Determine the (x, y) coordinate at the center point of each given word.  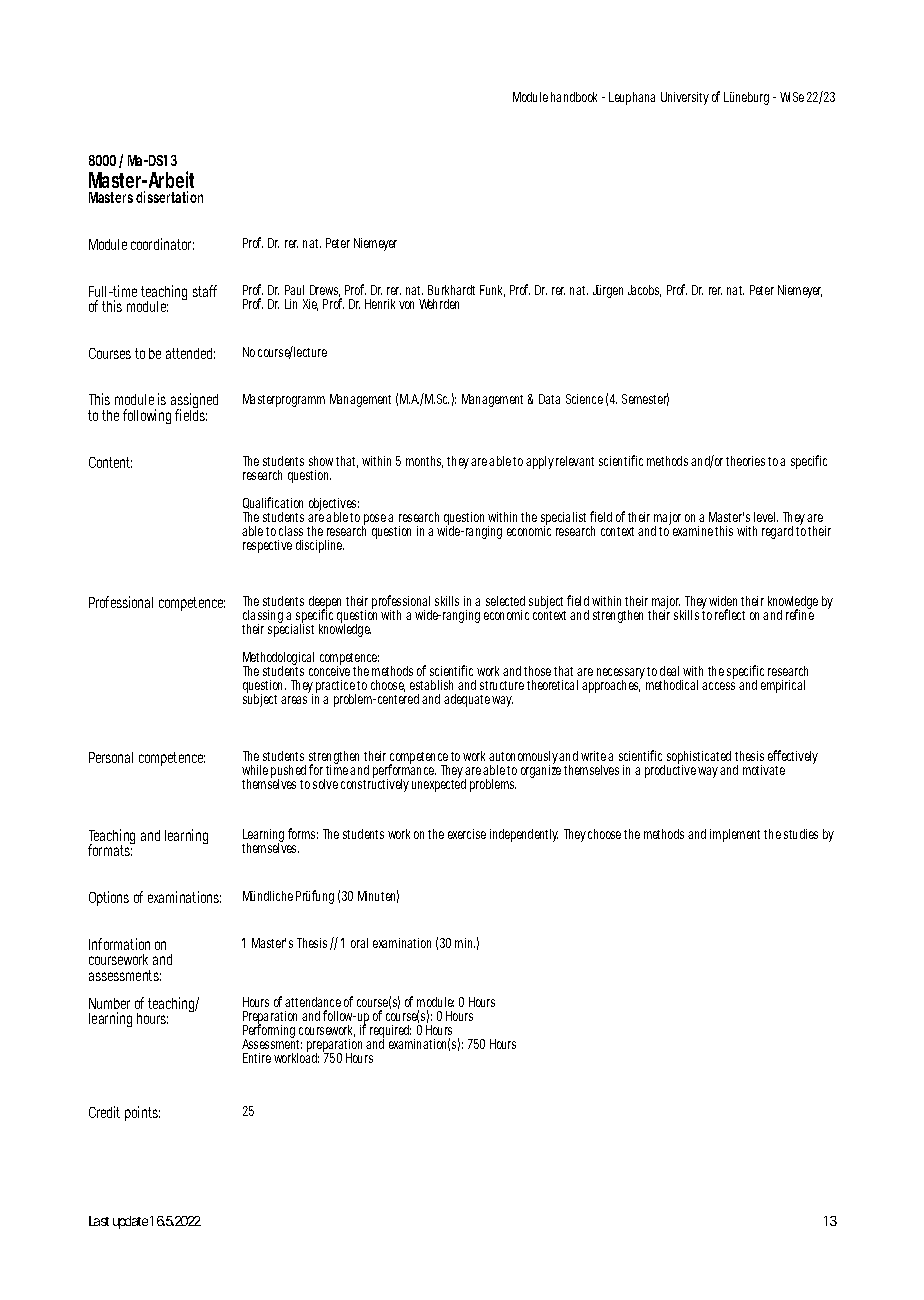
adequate (468, 700)
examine (694, 531)
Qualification (273, 503)
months (424, 462)
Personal (111, 757)
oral (359, 943)
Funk (492, 291)
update (130, 1222)
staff (205, 291)
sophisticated (701, 759)
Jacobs (644, 291)
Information (119, 944)
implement (737, 835)
